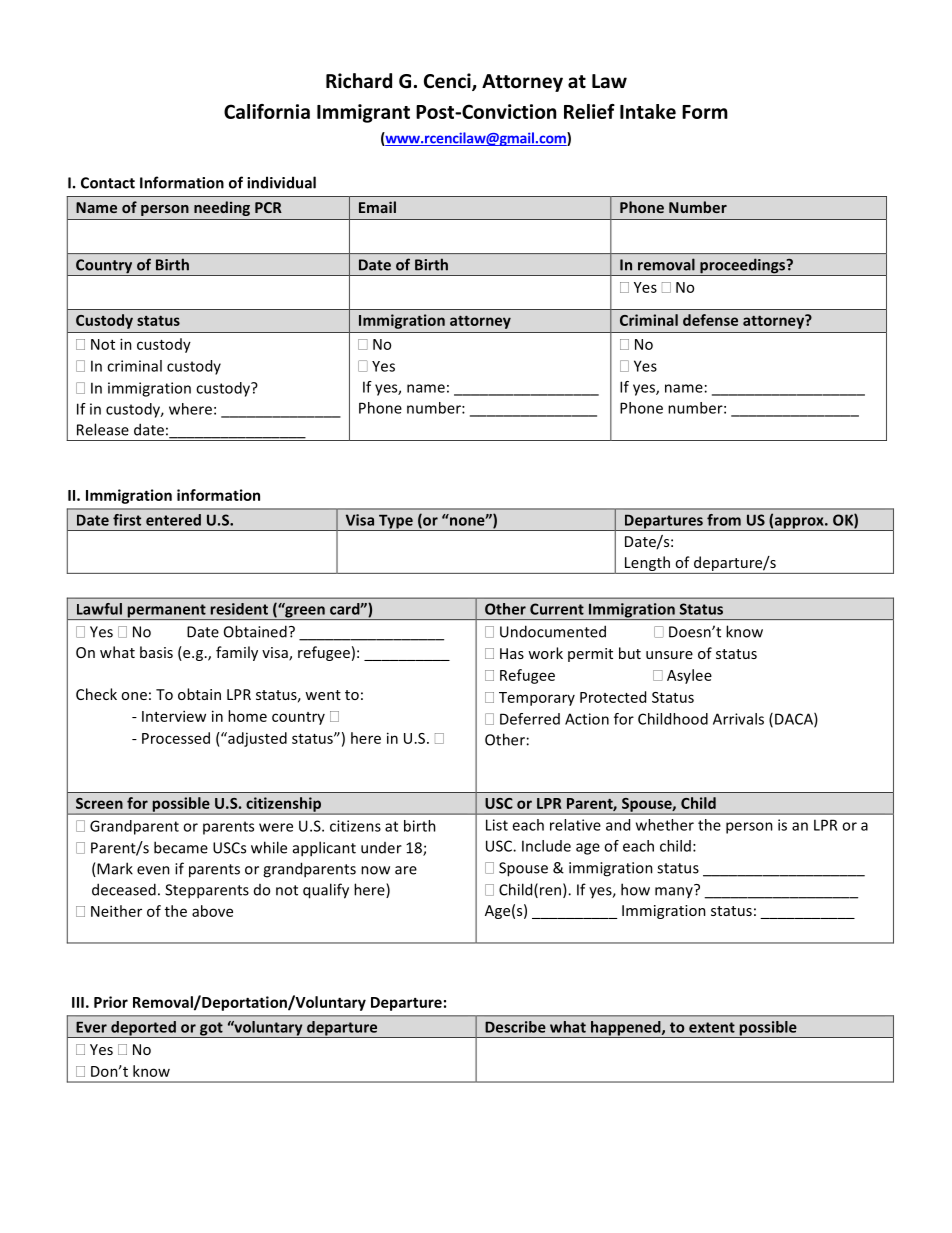 This document has height=1233, width=952. Describe the element at coordinates (648, 111) in the document. I see `Intake` at that location.
